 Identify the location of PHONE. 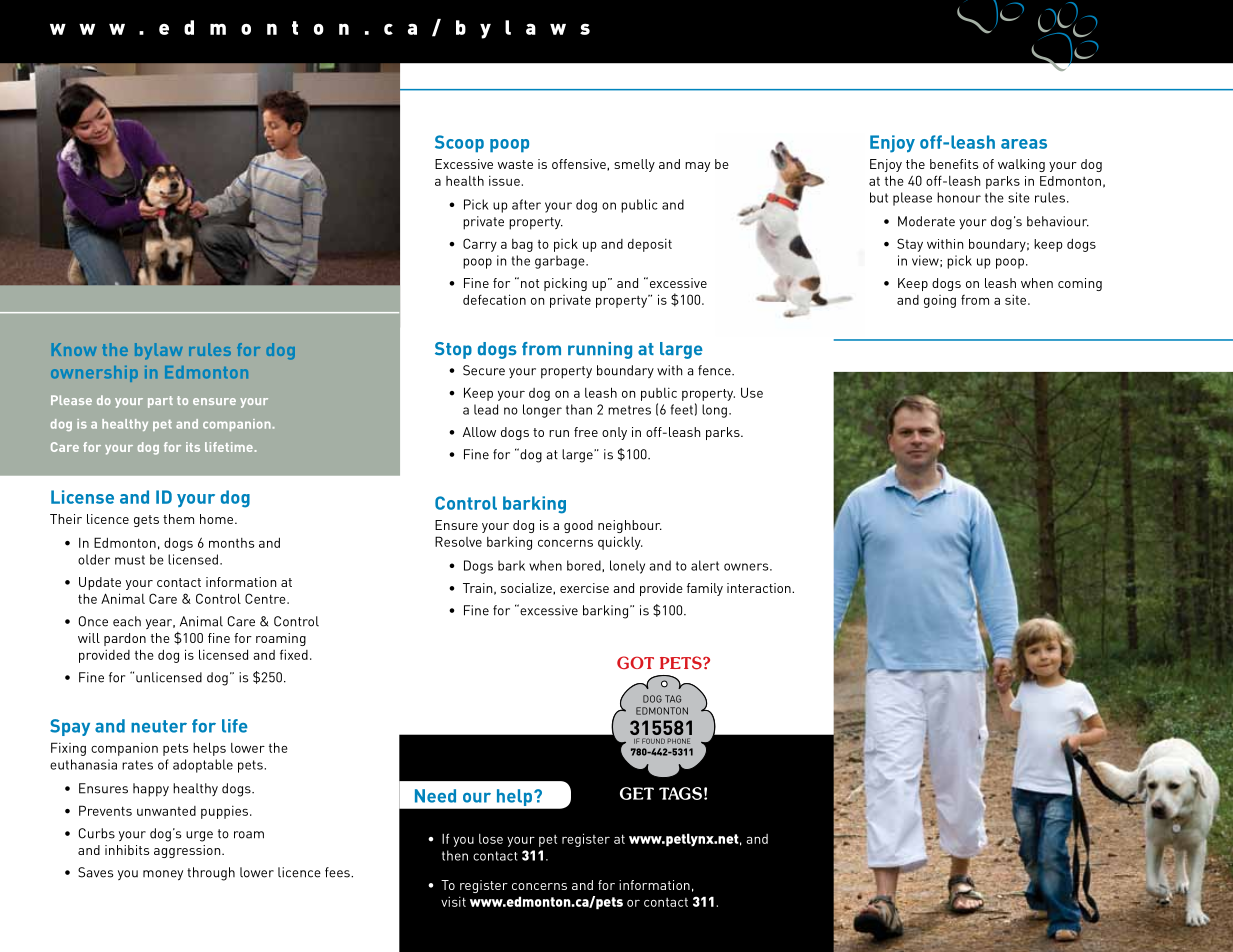
(678, 741).
